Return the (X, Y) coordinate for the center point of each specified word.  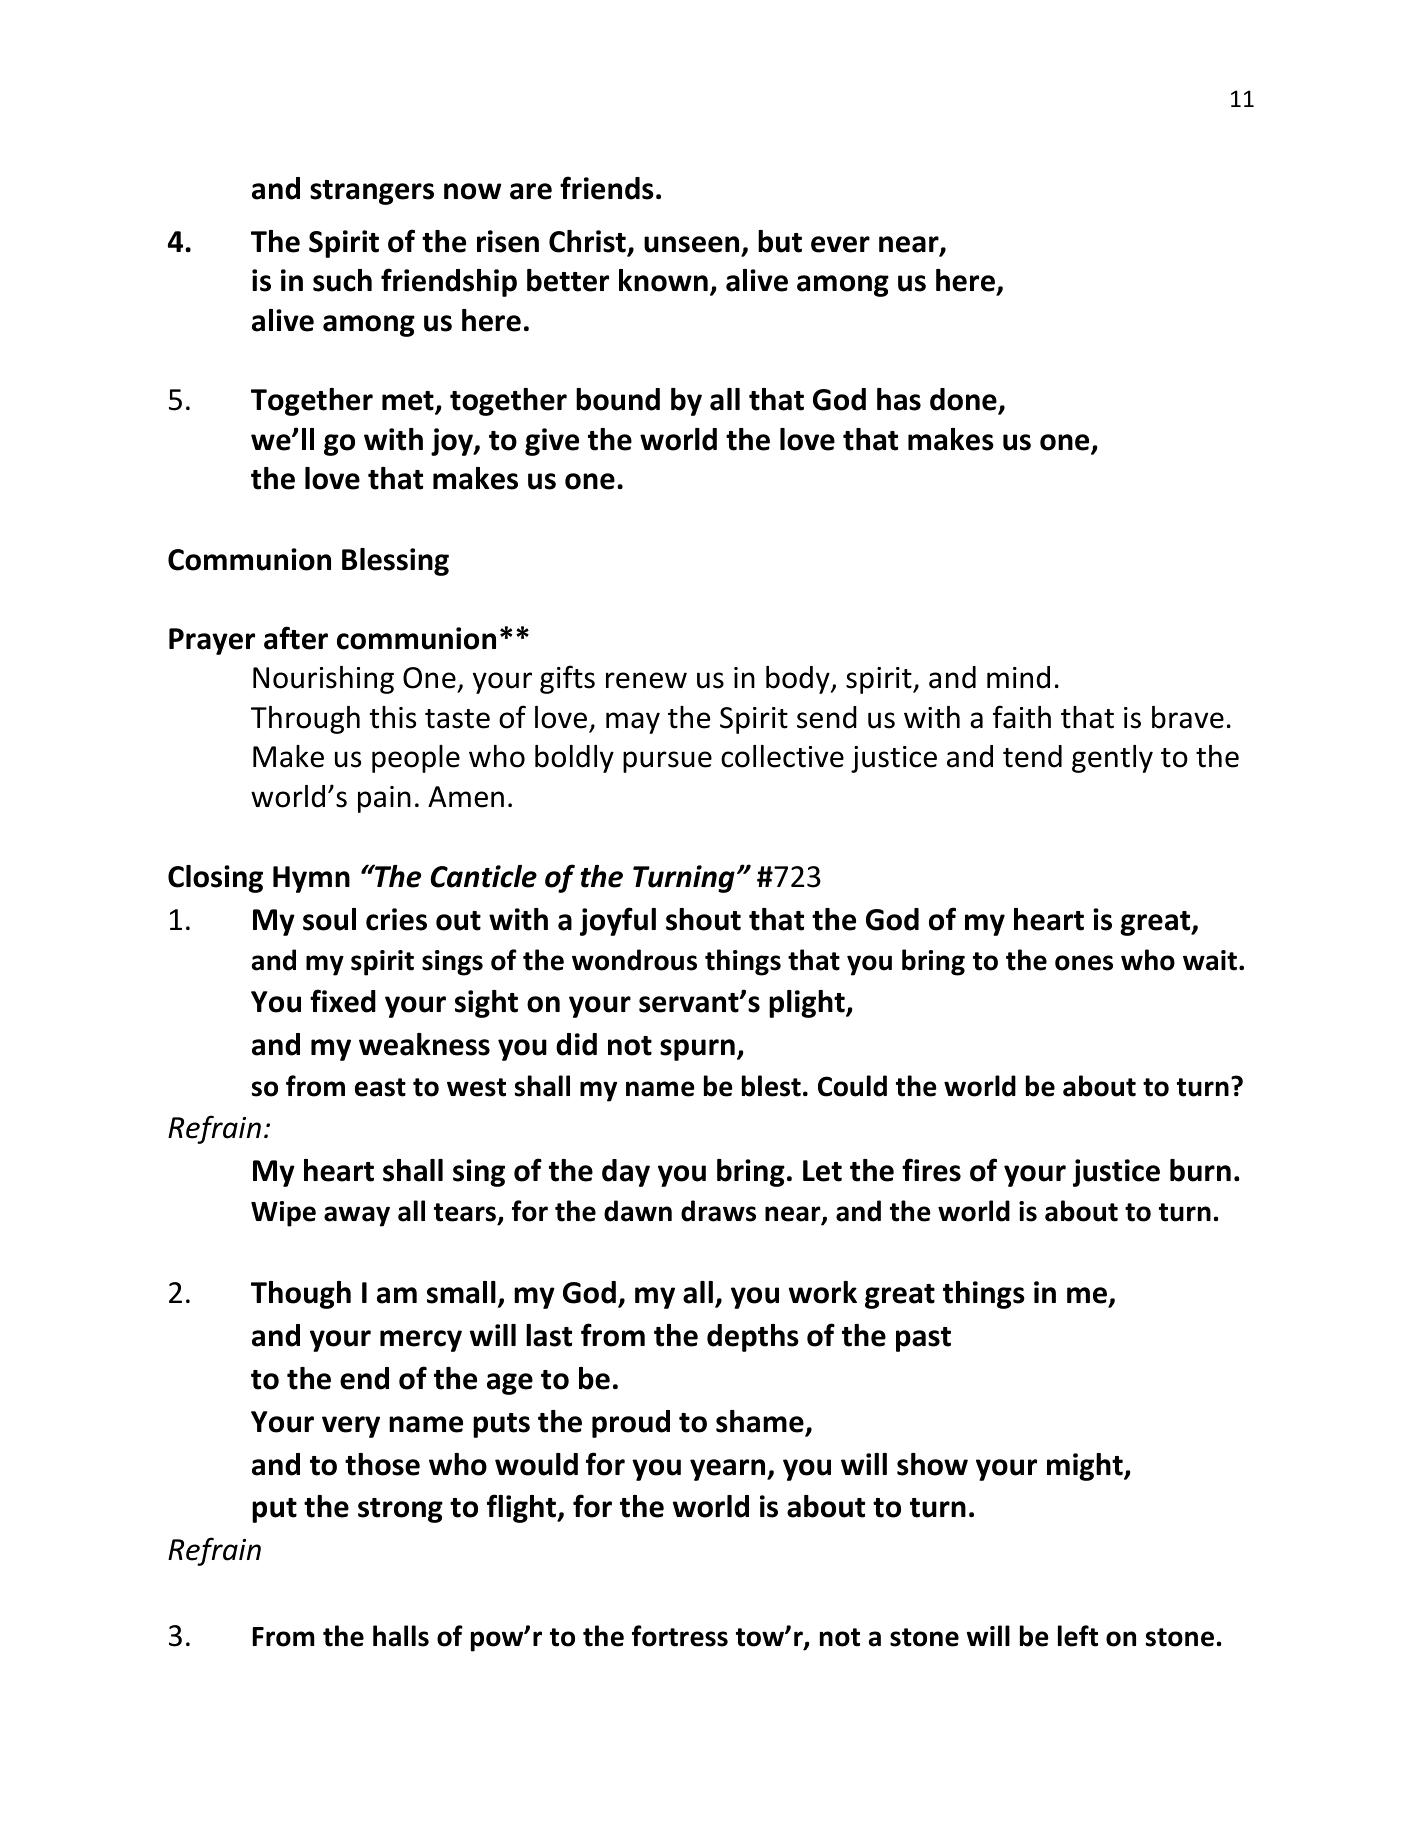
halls (401, 1636)
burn (1200, 1170)
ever (840, 244)
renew (646, 680)
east (380, 1087)
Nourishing (323, 680)
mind (1018, 677)
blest (771, 1086)
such (342, 280)
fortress (680, 1636)
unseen (691, 244)
